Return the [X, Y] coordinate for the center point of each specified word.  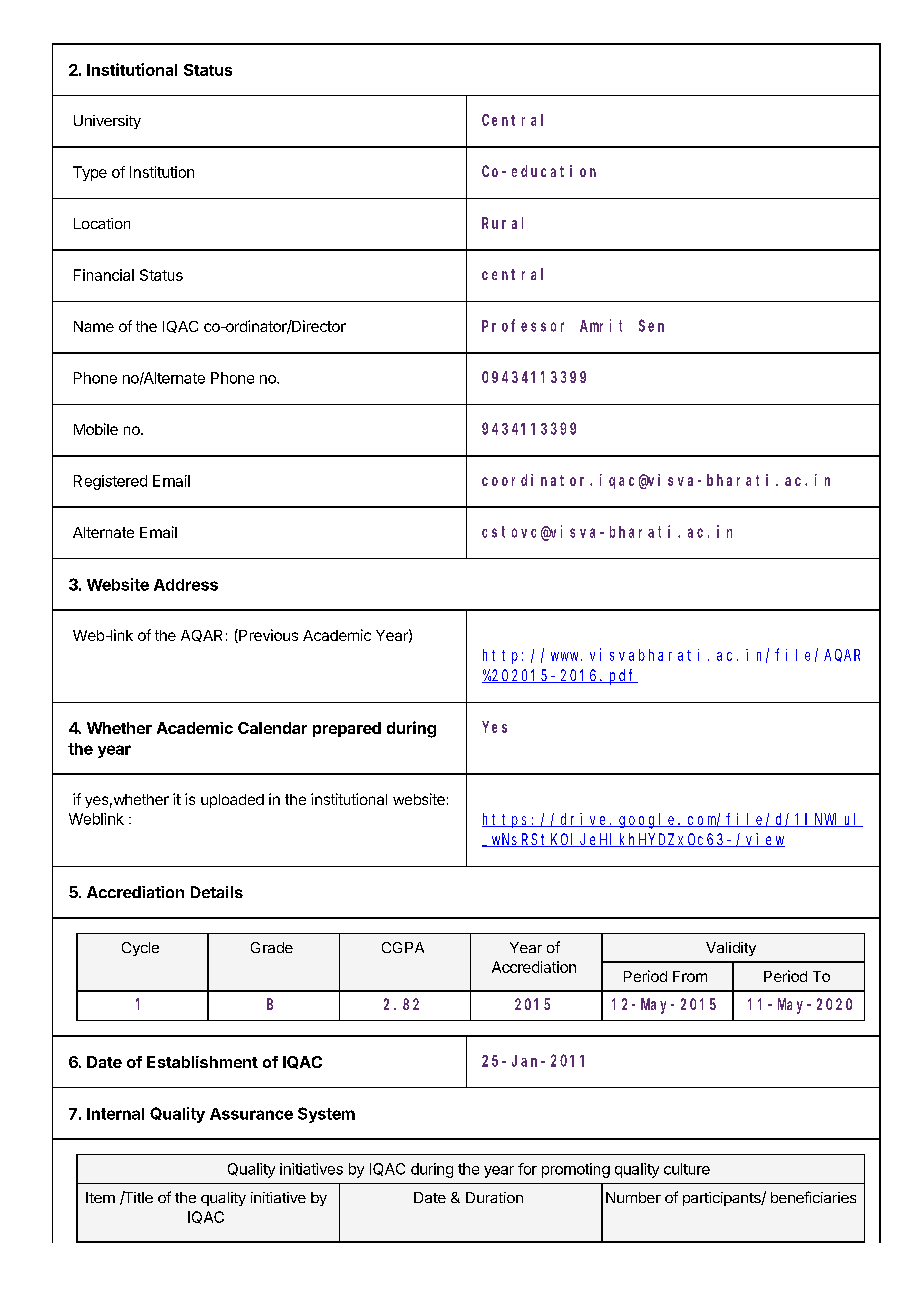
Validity [731, 949]
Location [102, 223]
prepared [347, 729]
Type [90, 173]
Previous [267, 636]
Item [100, 1197]
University [107, 122]
